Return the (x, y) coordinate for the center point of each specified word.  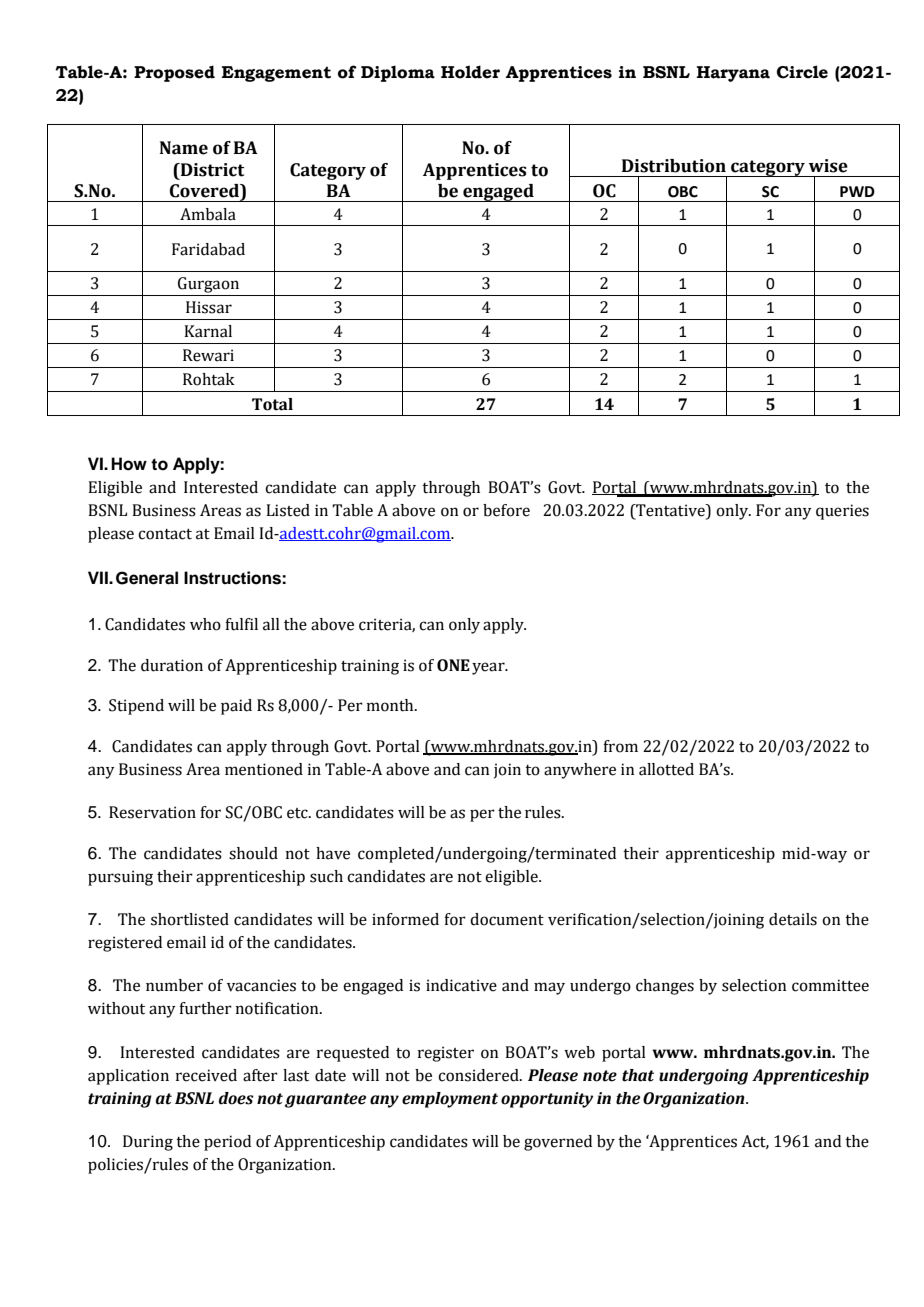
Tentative (670, 511)
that (638, 1075)
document (507, 919)
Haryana (733, 74)
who (205, 624)
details (793, 919)
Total (272, 404)
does (236, 1098)
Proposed (174, 73)
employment (450, 1100)
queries (842, 512)
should (253, 853)
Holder (470, 72)
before (506, 510)
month (391, 705)
